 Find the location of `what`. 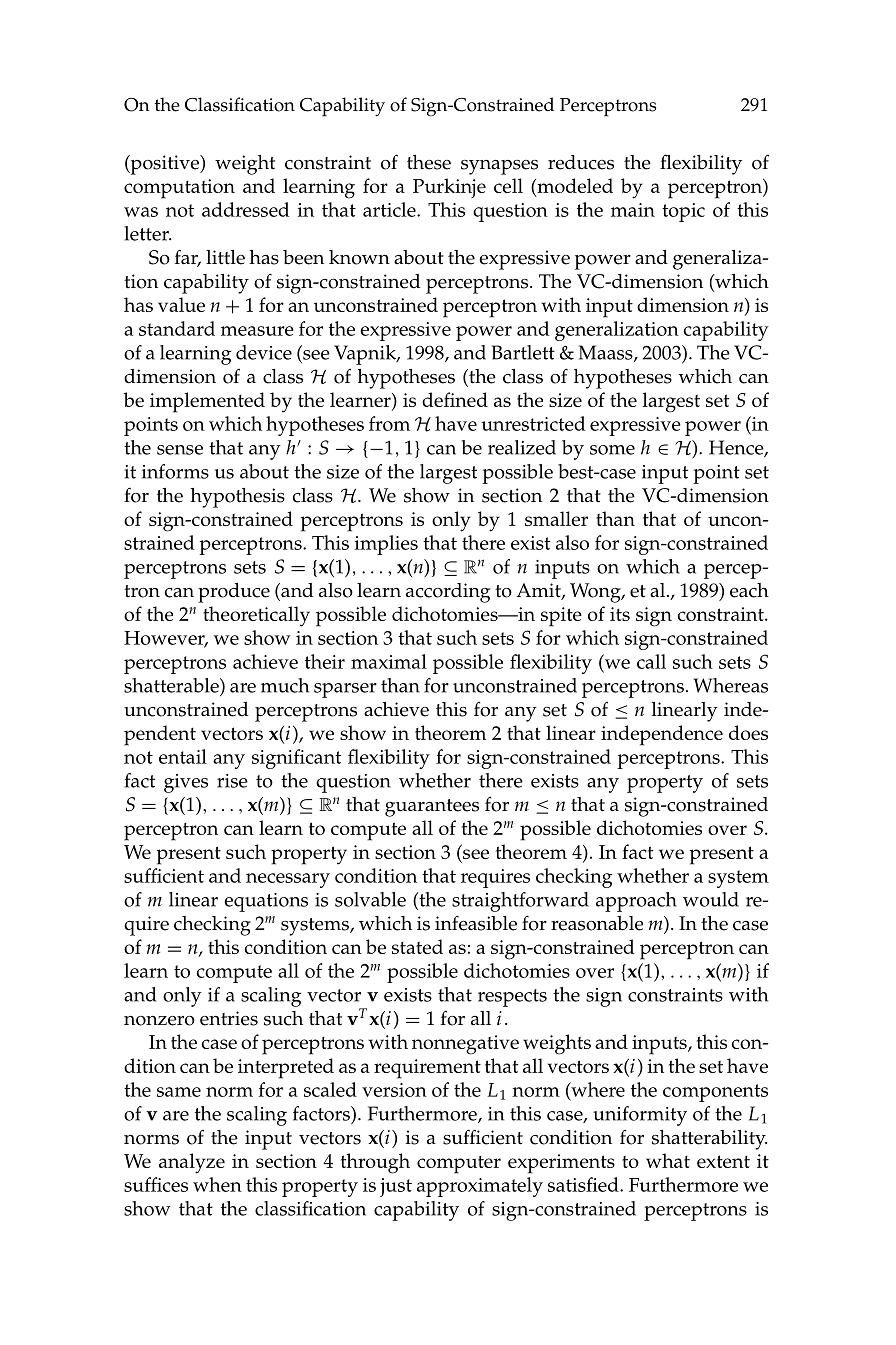

what is located at coordinates (668, 1160).
